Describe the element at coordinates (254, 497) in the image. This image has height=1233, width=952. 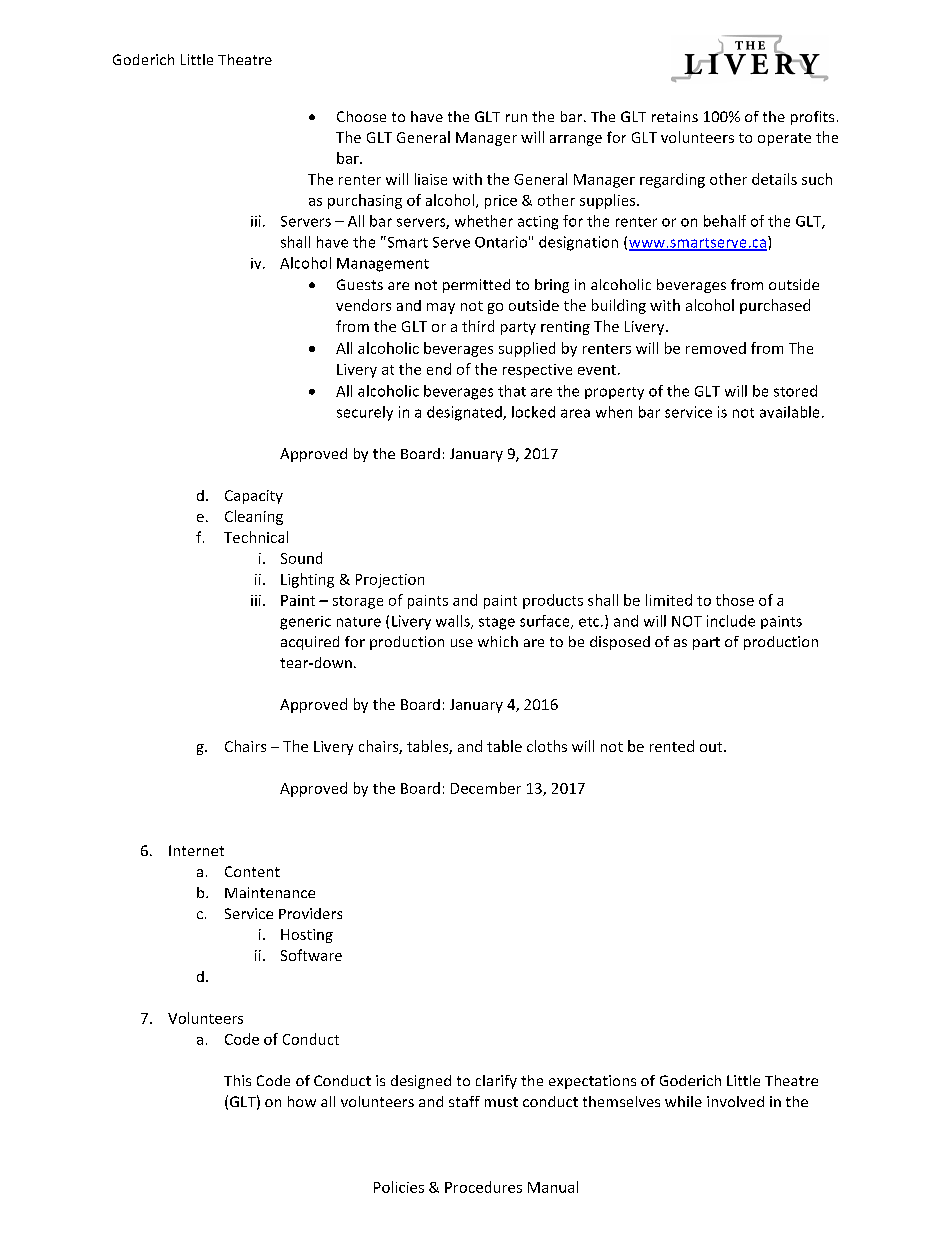
I see `Capacity` at that location.
